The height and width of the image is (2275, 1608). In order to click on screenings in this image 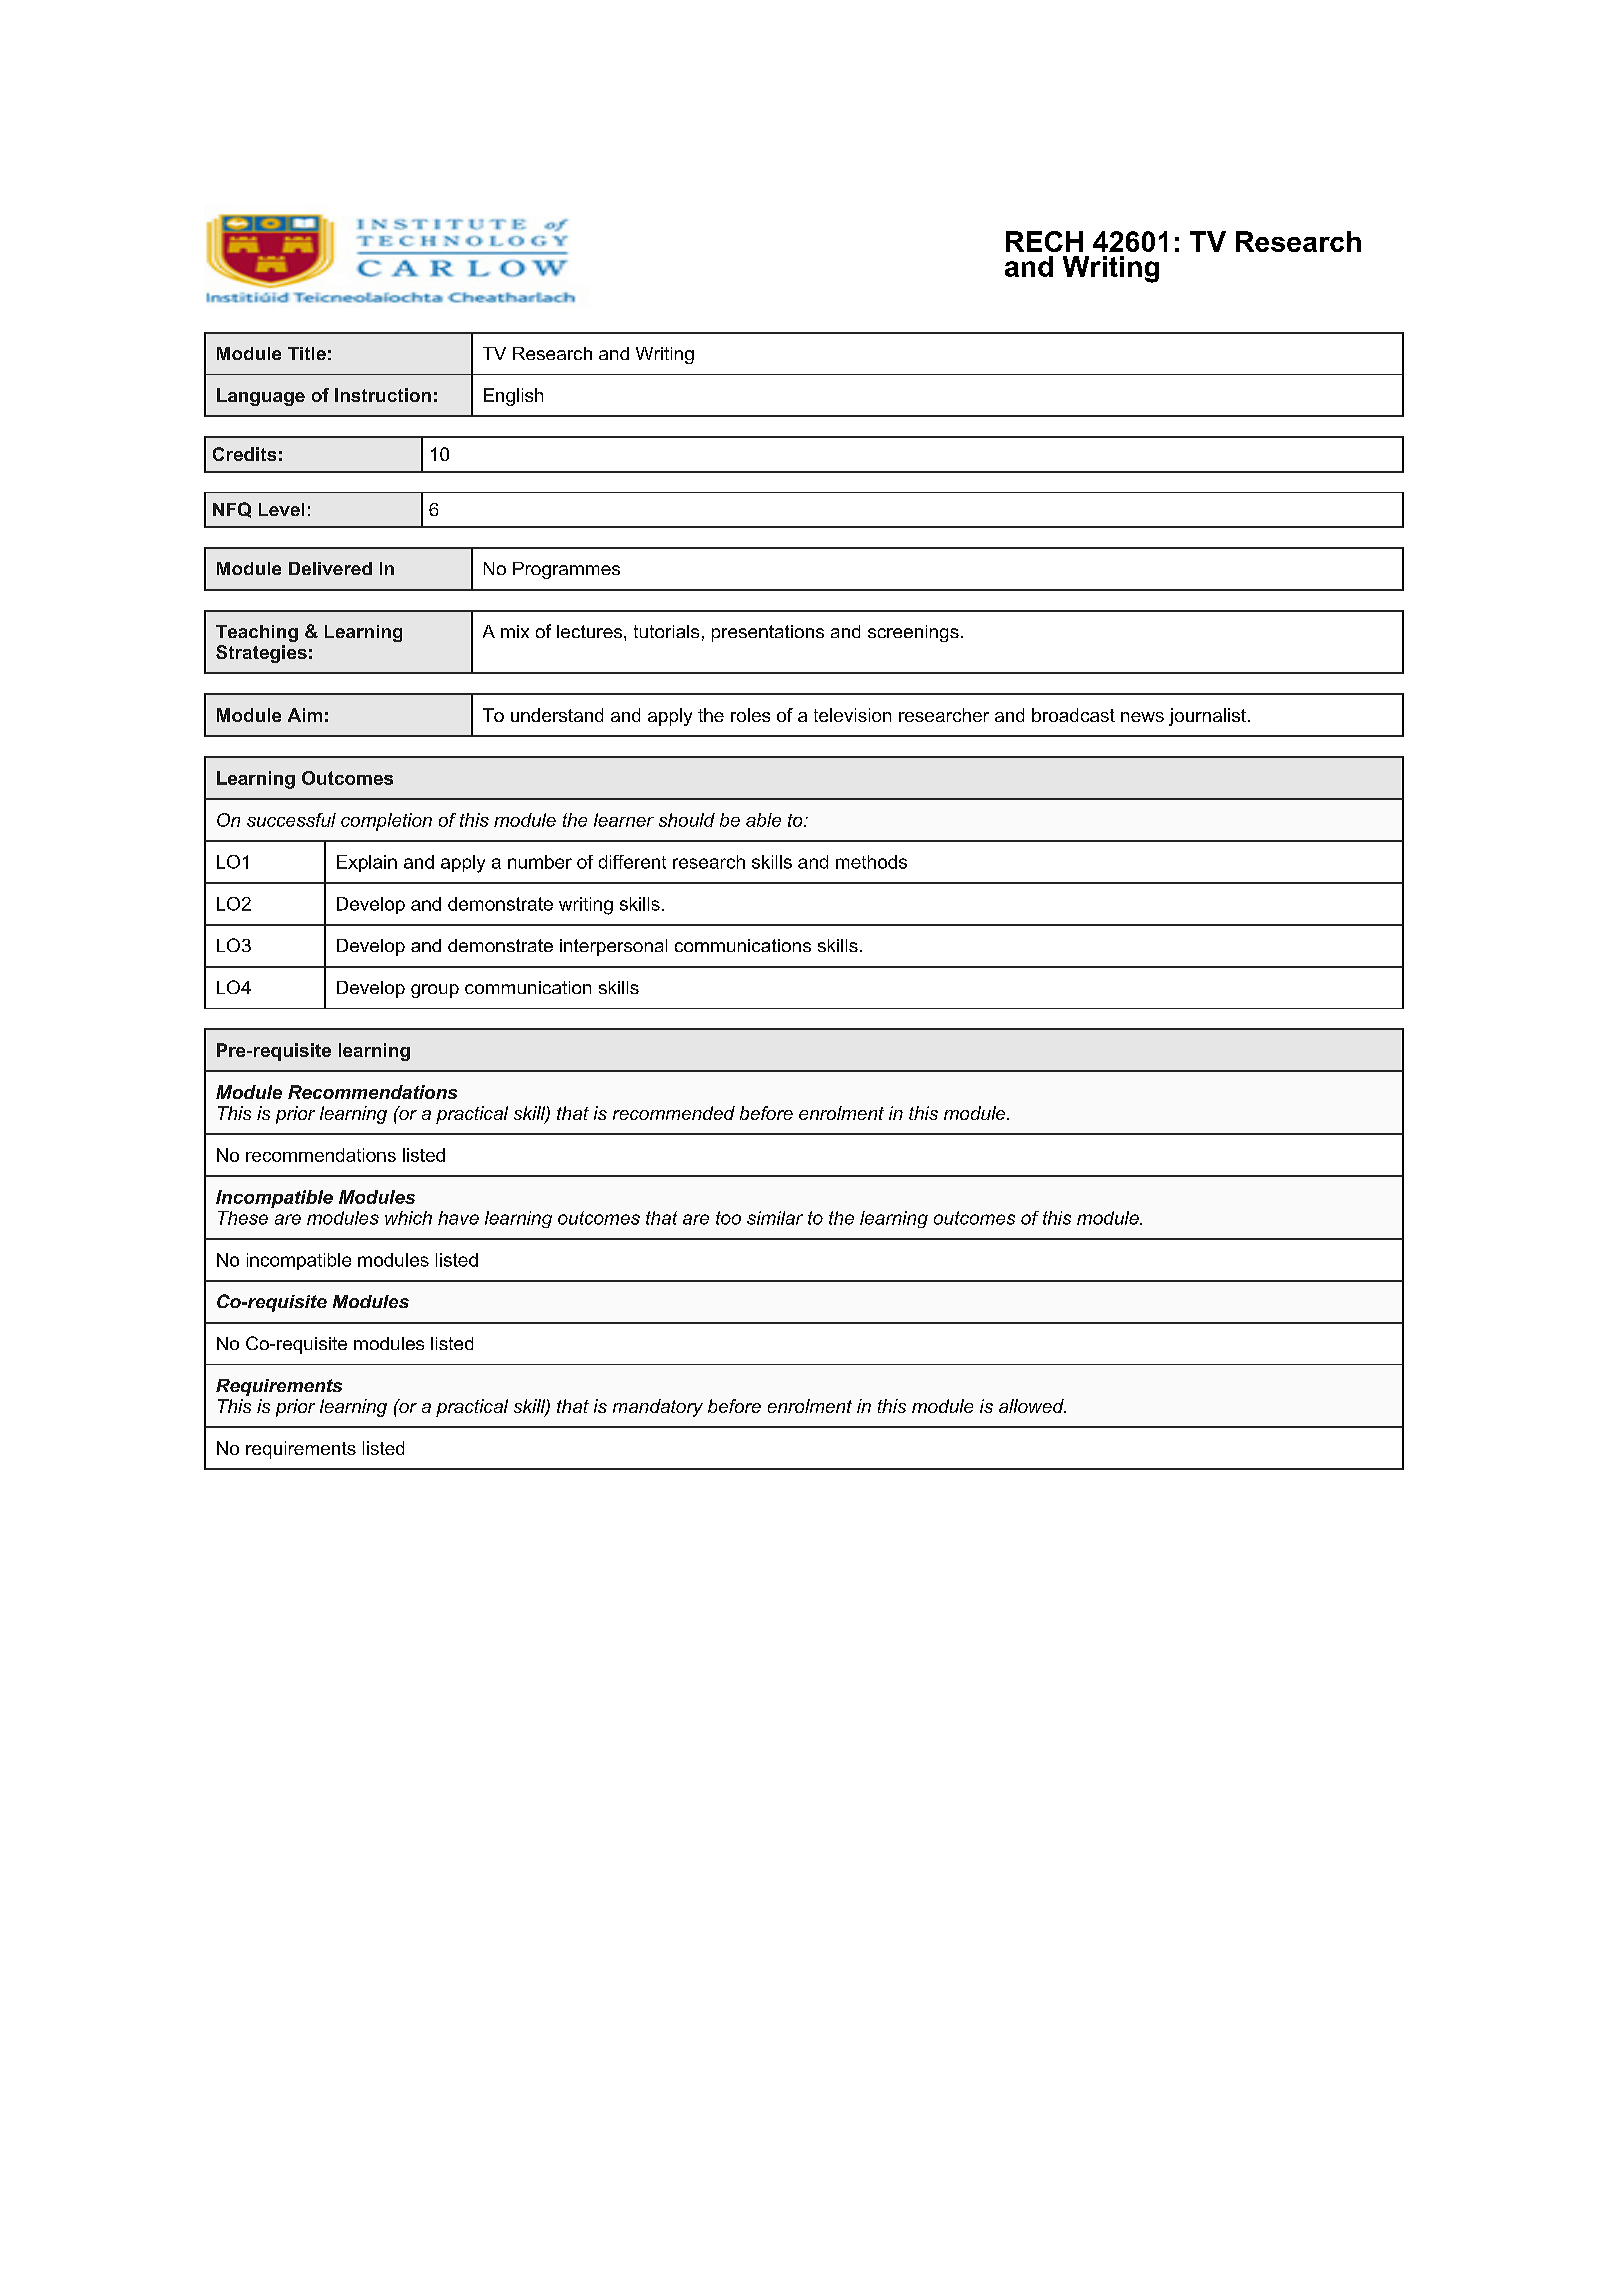, I will do `click(913, 633)`.
